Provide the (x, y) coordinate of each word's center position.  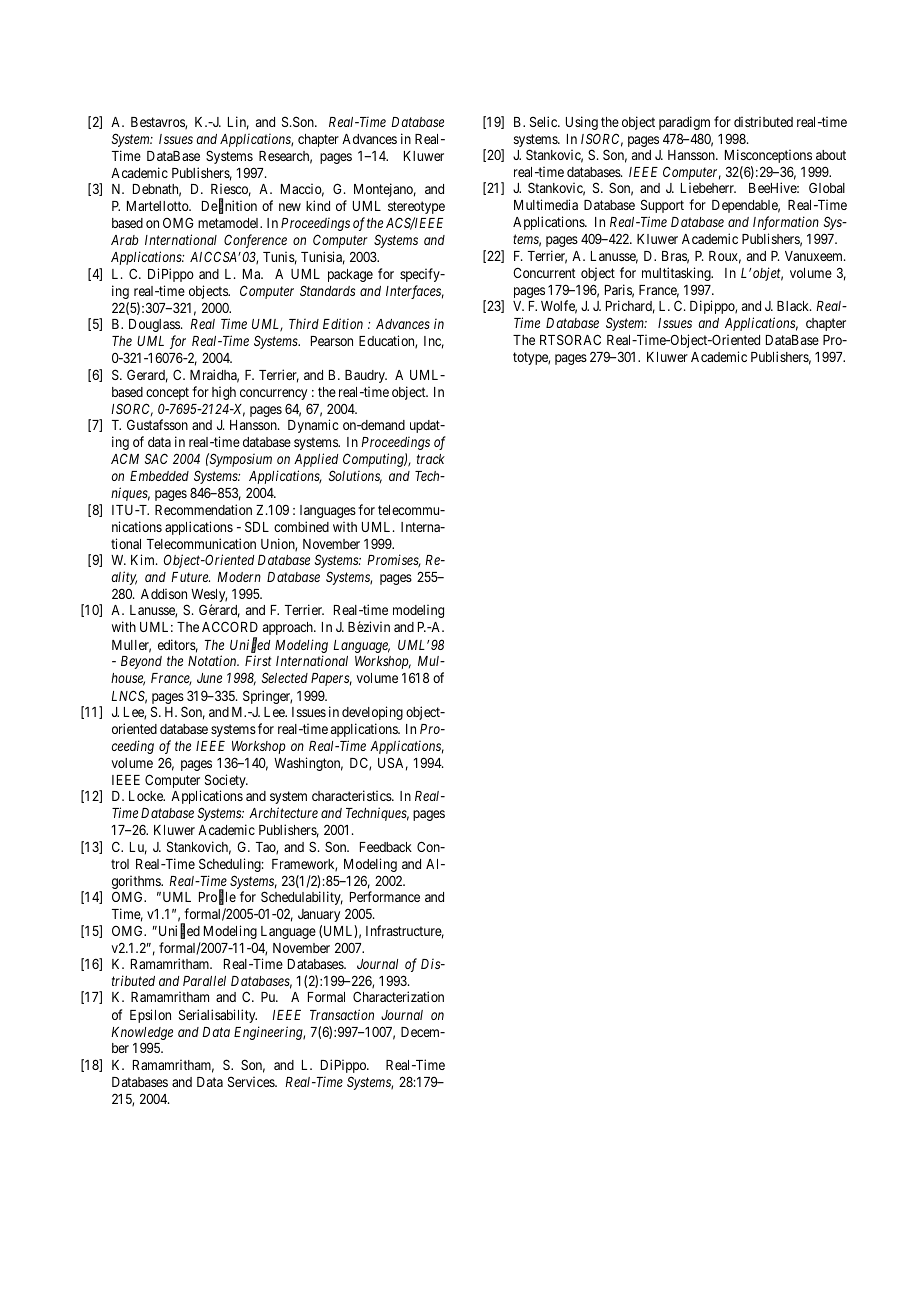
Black (794, 306)
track (431, 459)
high (224, 393)
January (319, 915)
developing (372, 713)
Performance (385, 896)
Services (252, 1081)
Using (582, 123)
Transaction (342, 1014)
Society (226, 782)
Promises (394, 561)
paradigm (684, 123)
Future (190, 577)
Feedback (386, 847)
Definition (229, 207)
